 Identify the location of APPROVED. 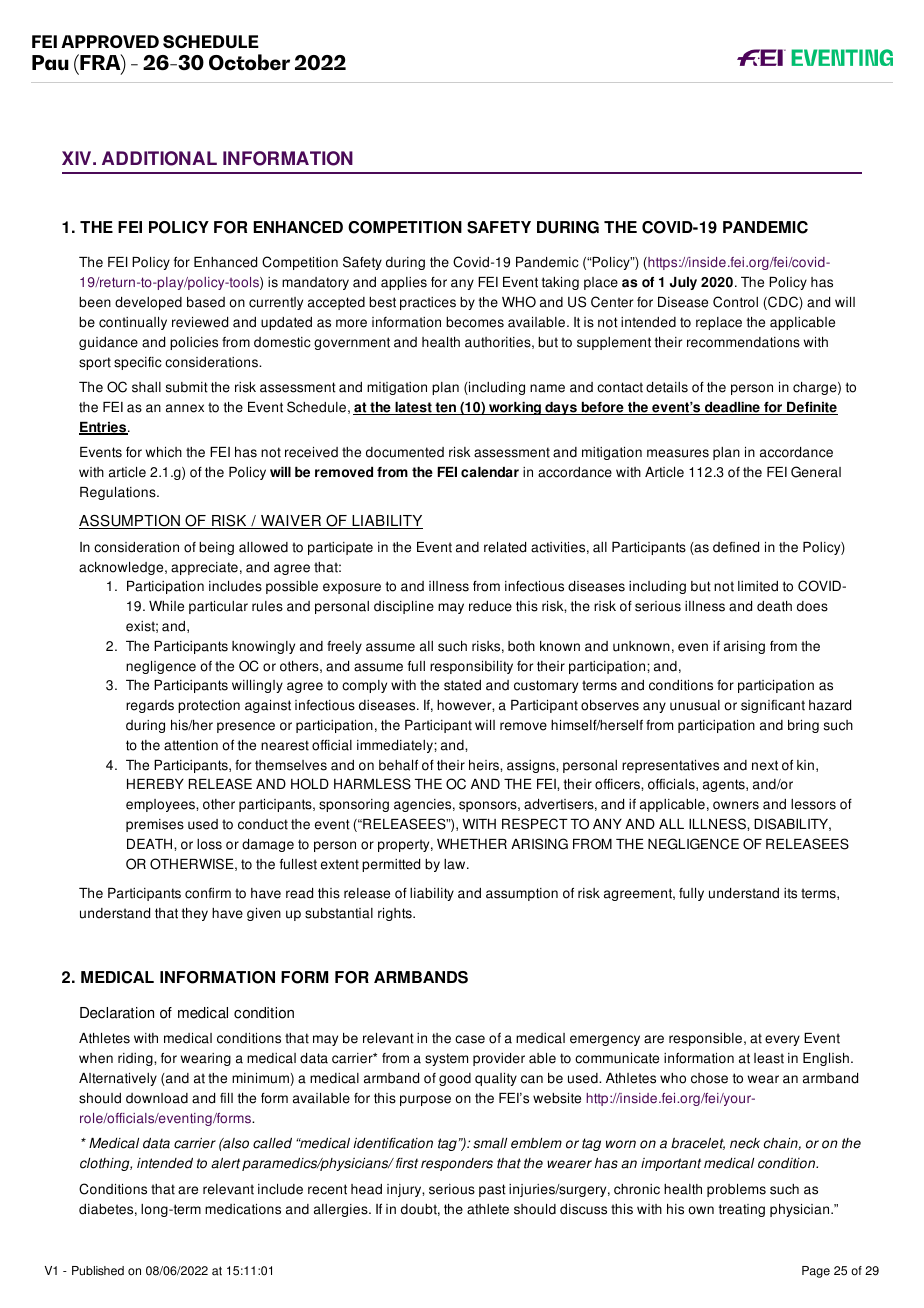
(110, 41).
